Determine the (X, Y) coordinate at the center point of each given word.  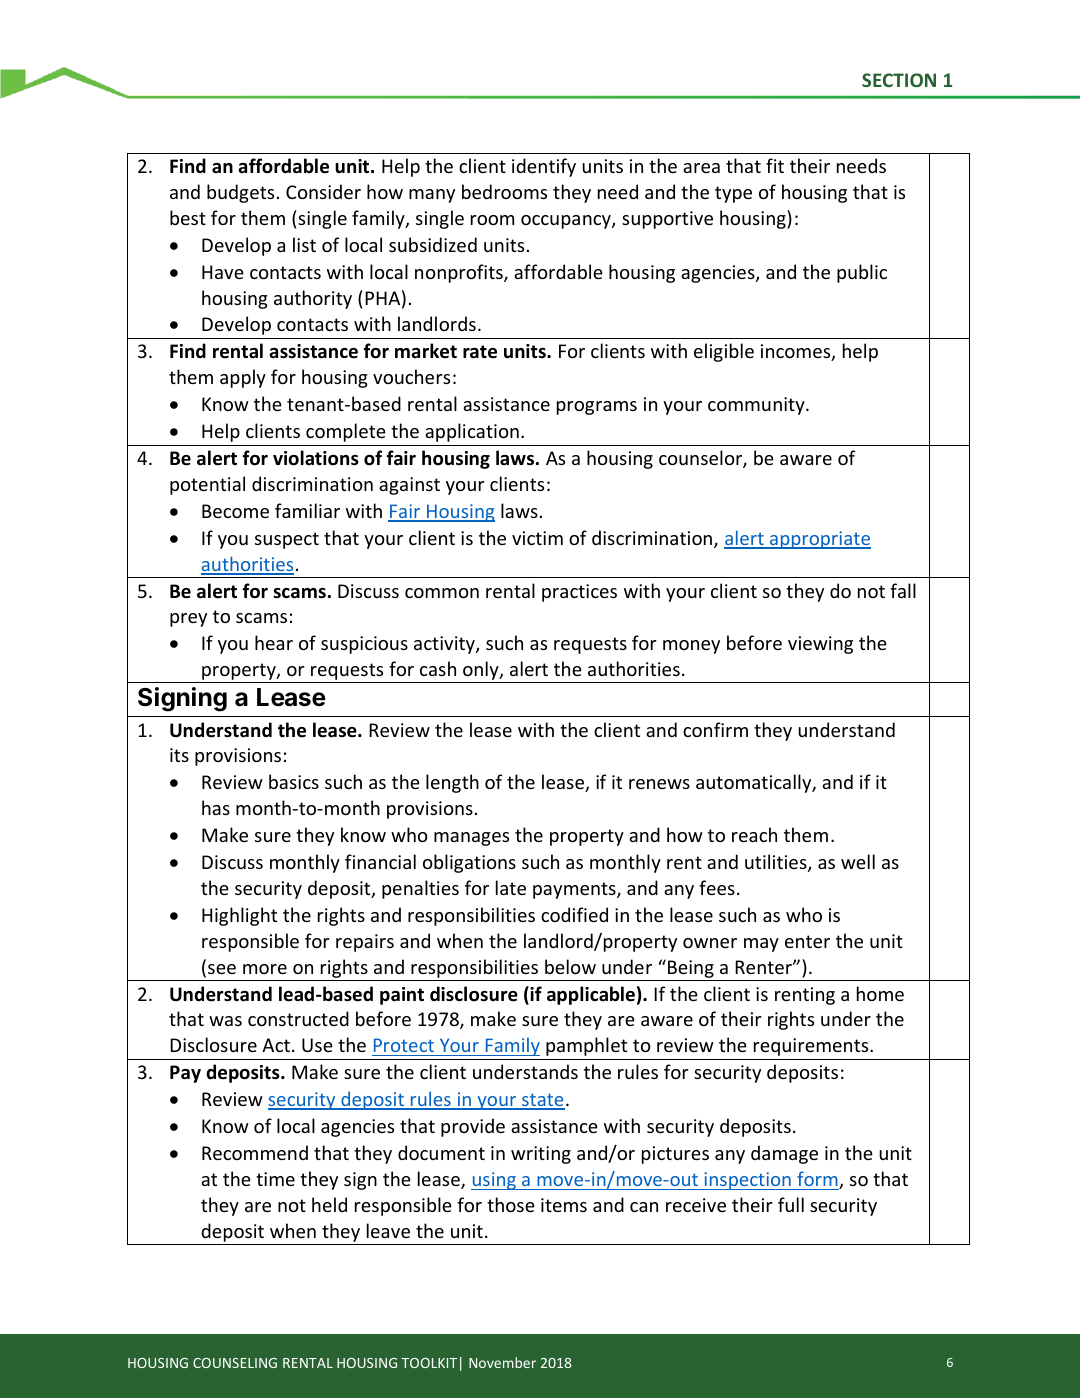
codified (574, 914)
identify (544, 167)
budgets (240, 193)
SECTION (899, 80)
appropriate (819, 540)
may (761, 945)
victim (537, 538)
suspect (287, 540)
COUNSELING (235, 1363)
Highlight (239, 916)
